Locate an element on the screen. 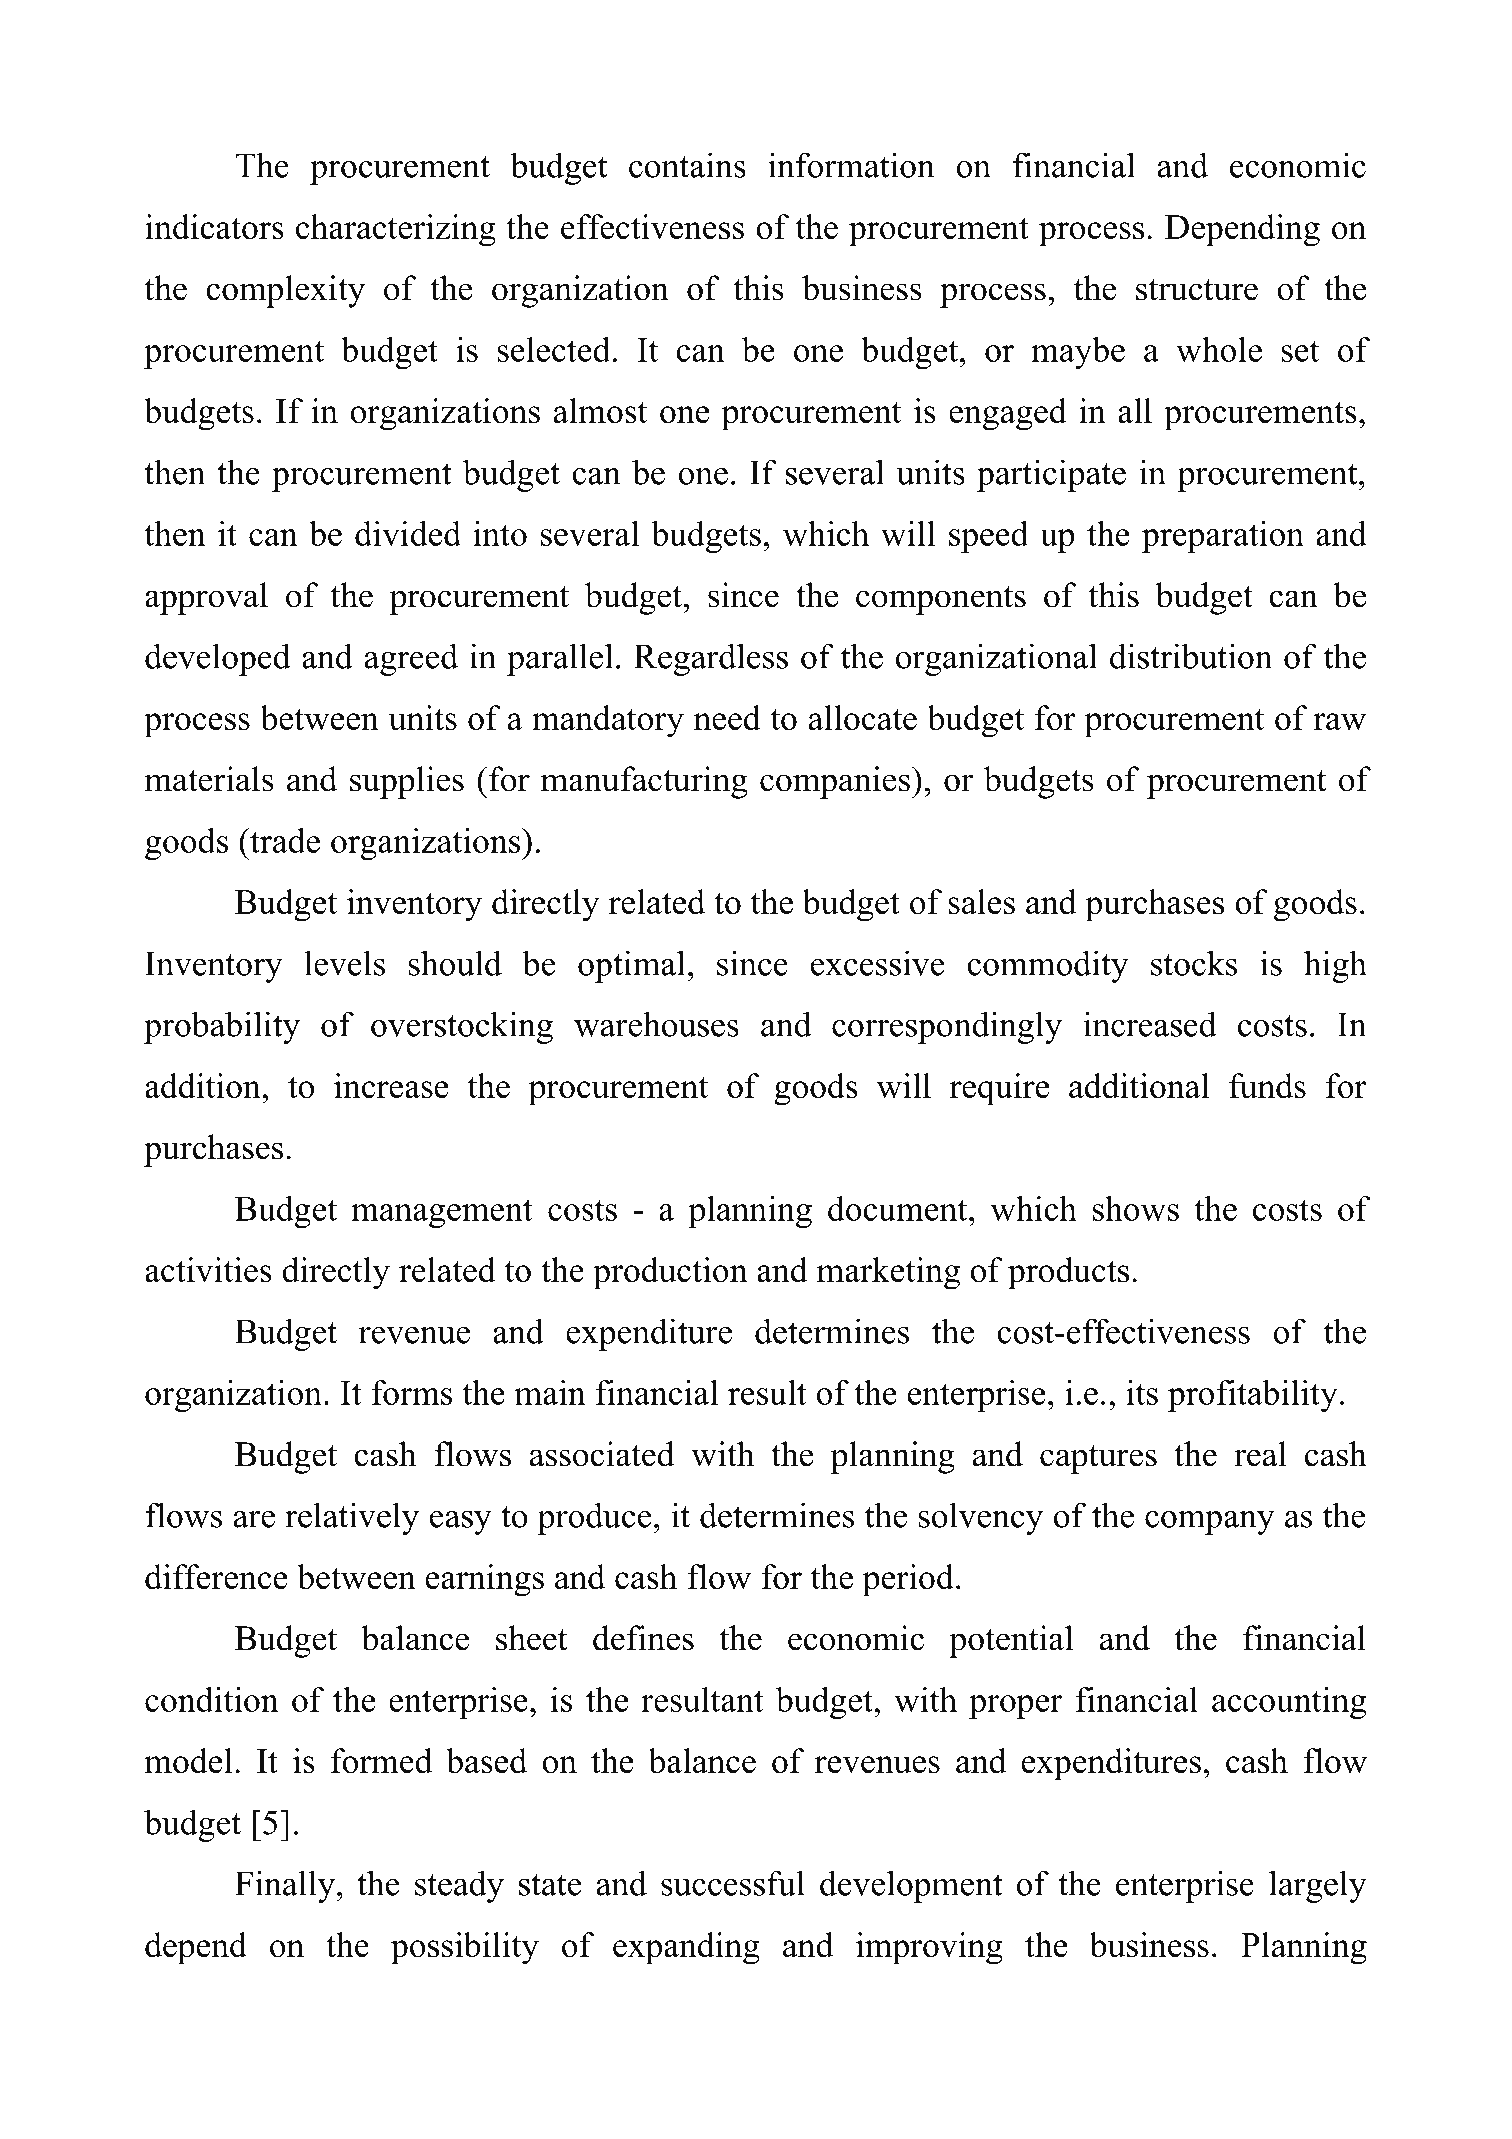 The width and height of the screenshot is (1512, 2139). excessive is located at coordinates (878, 963).
